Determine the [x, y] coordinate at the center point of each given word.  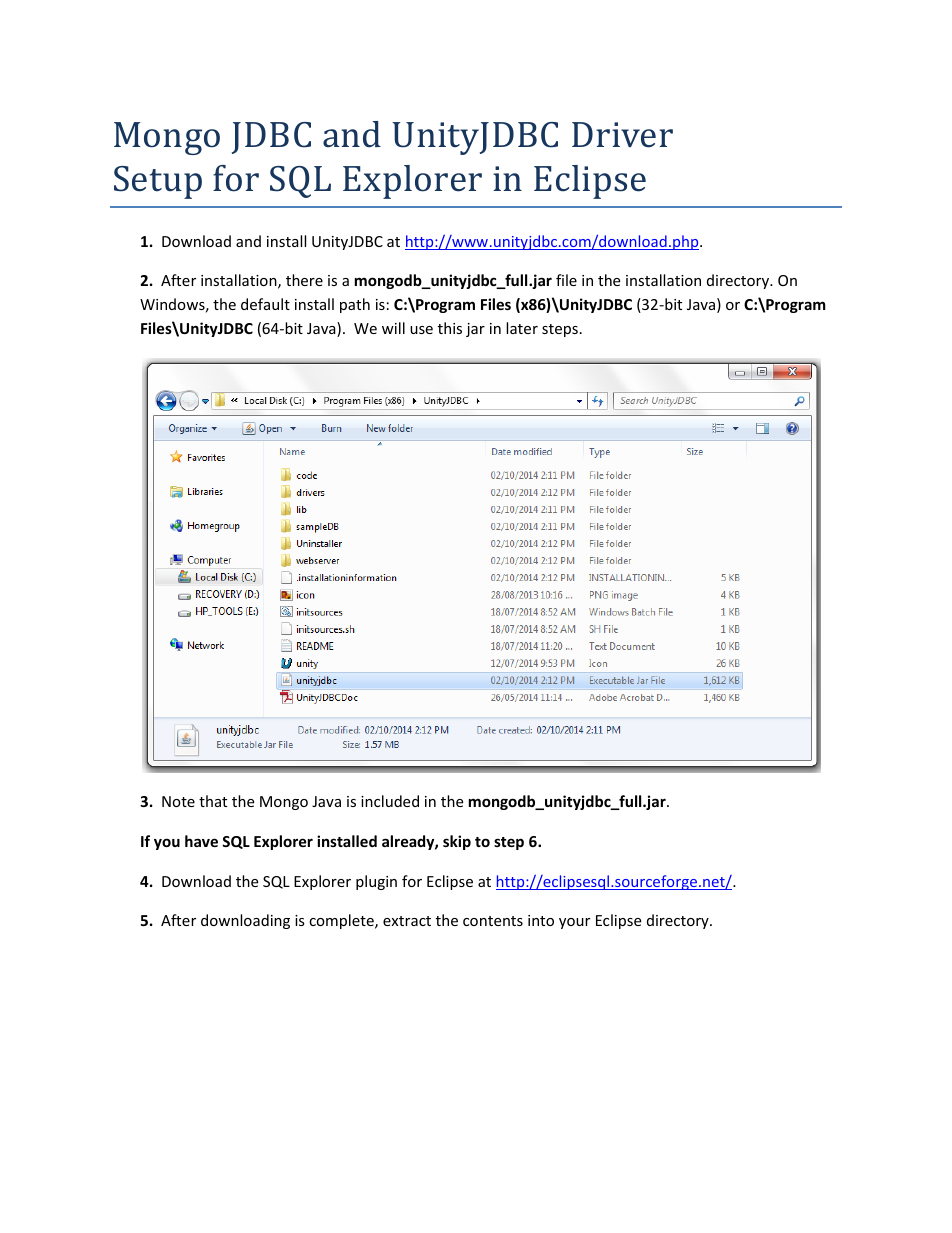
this [450, 328]
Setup [158, 182]
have [201, 841]
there [304, 280]
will [393, 328]
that [213, 801]
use [421, 330]
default [265, 304]
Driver [622, 135]
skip [457, 842]
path [355, 305]
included [390, 801]
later [522, 328]
